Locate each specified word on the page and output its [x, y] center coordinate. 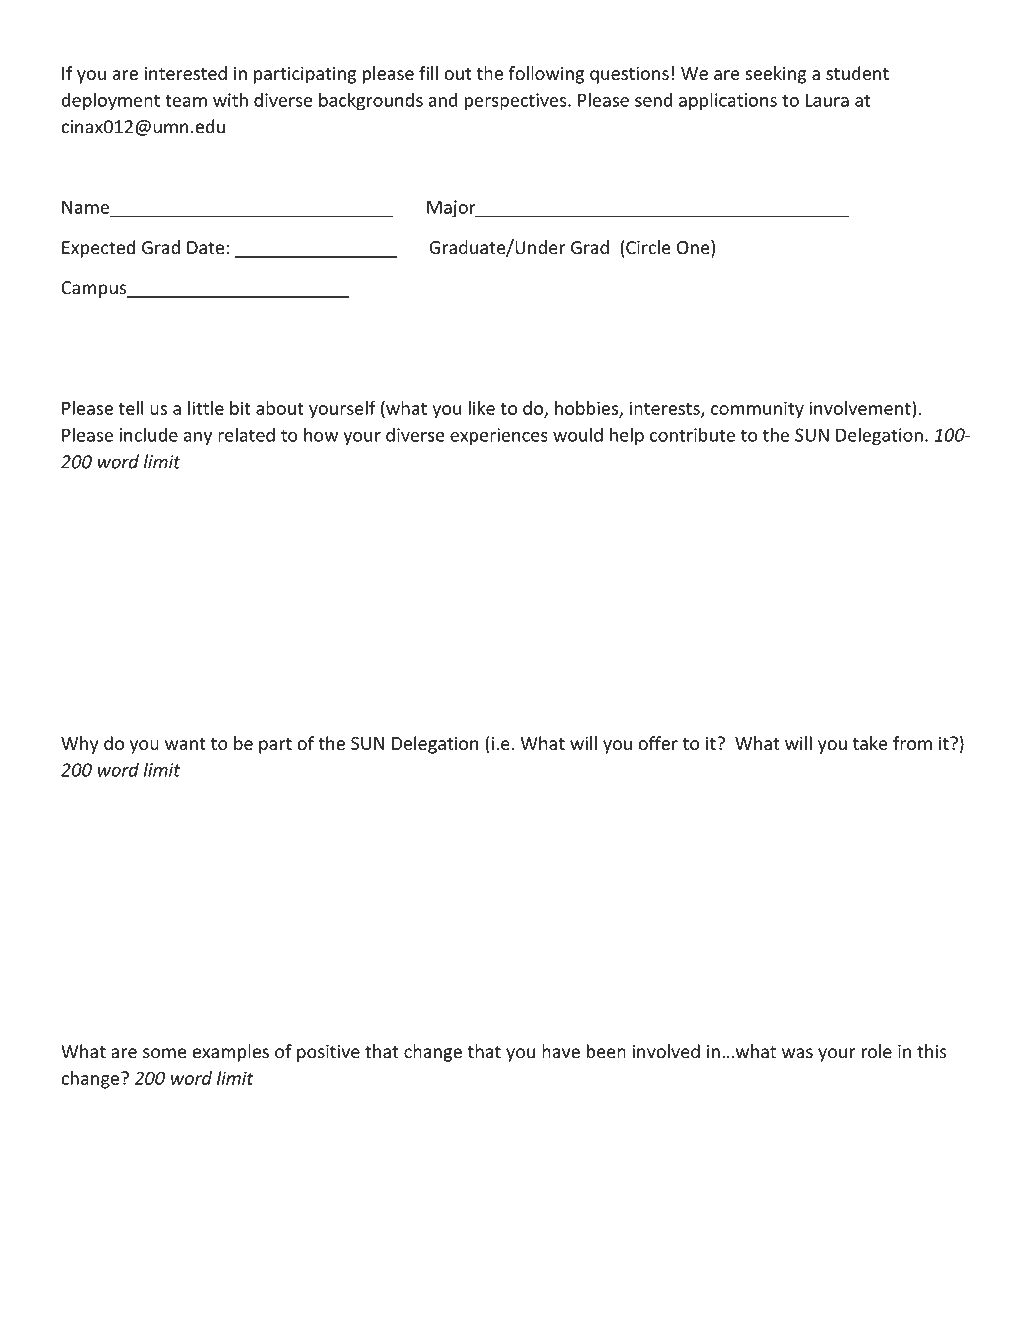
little [206, 408]
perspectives [516, 102]
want [185, 744]
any [198, 439]
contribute [692, 434]
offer [658, 743]
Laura [827, 100]
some [164, 1053]
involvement [861, 408]
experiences [499, 437]
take [870, 743]
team [186, 100]
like [481, 408]
